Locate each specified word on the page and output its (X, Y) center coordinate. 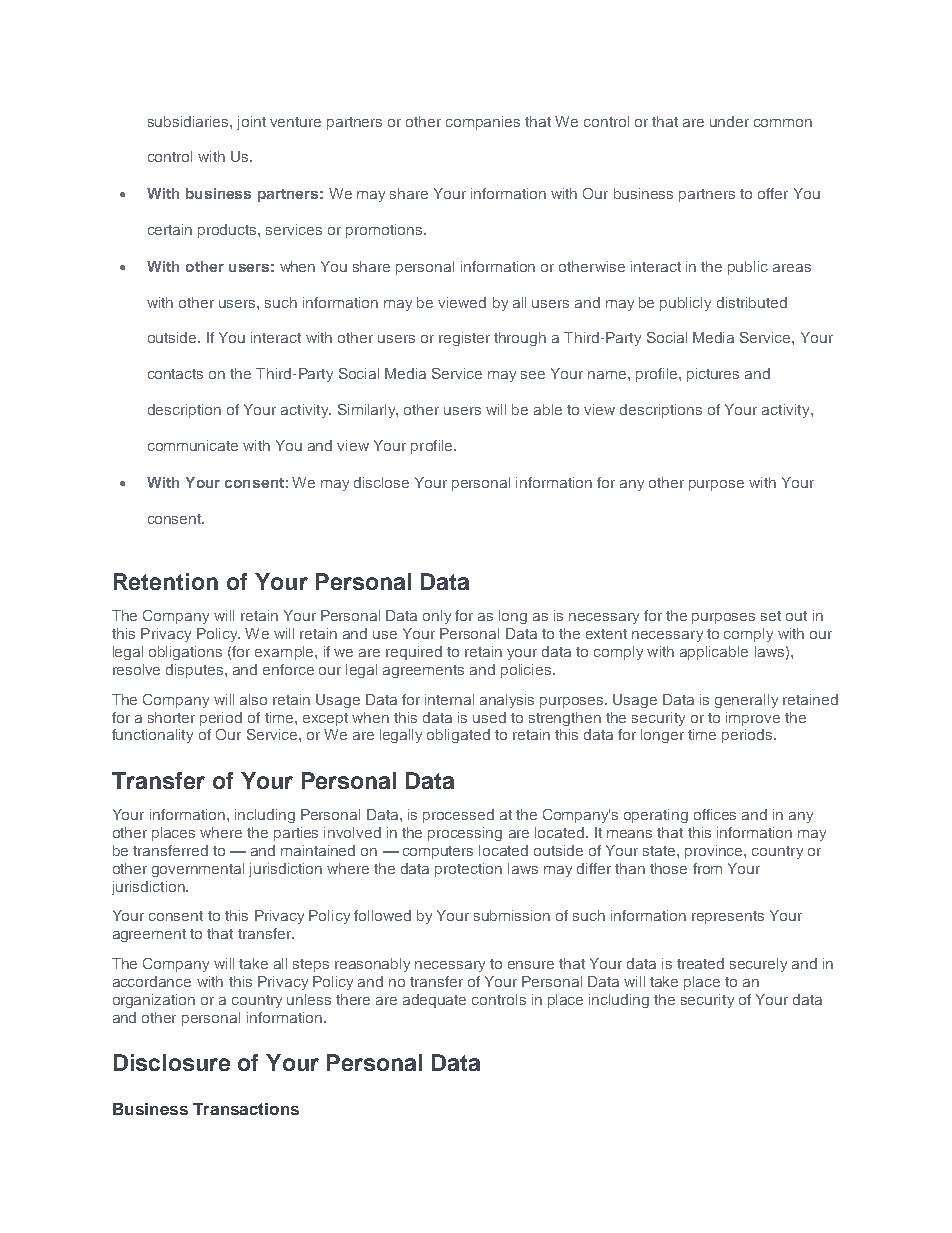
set (771, 616)
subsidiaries (189, 121)
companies (483, 123)
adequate (434, 1001)
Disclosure (172, 1062)
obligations (185, 653)
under (729, 121)
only (437, 617)
